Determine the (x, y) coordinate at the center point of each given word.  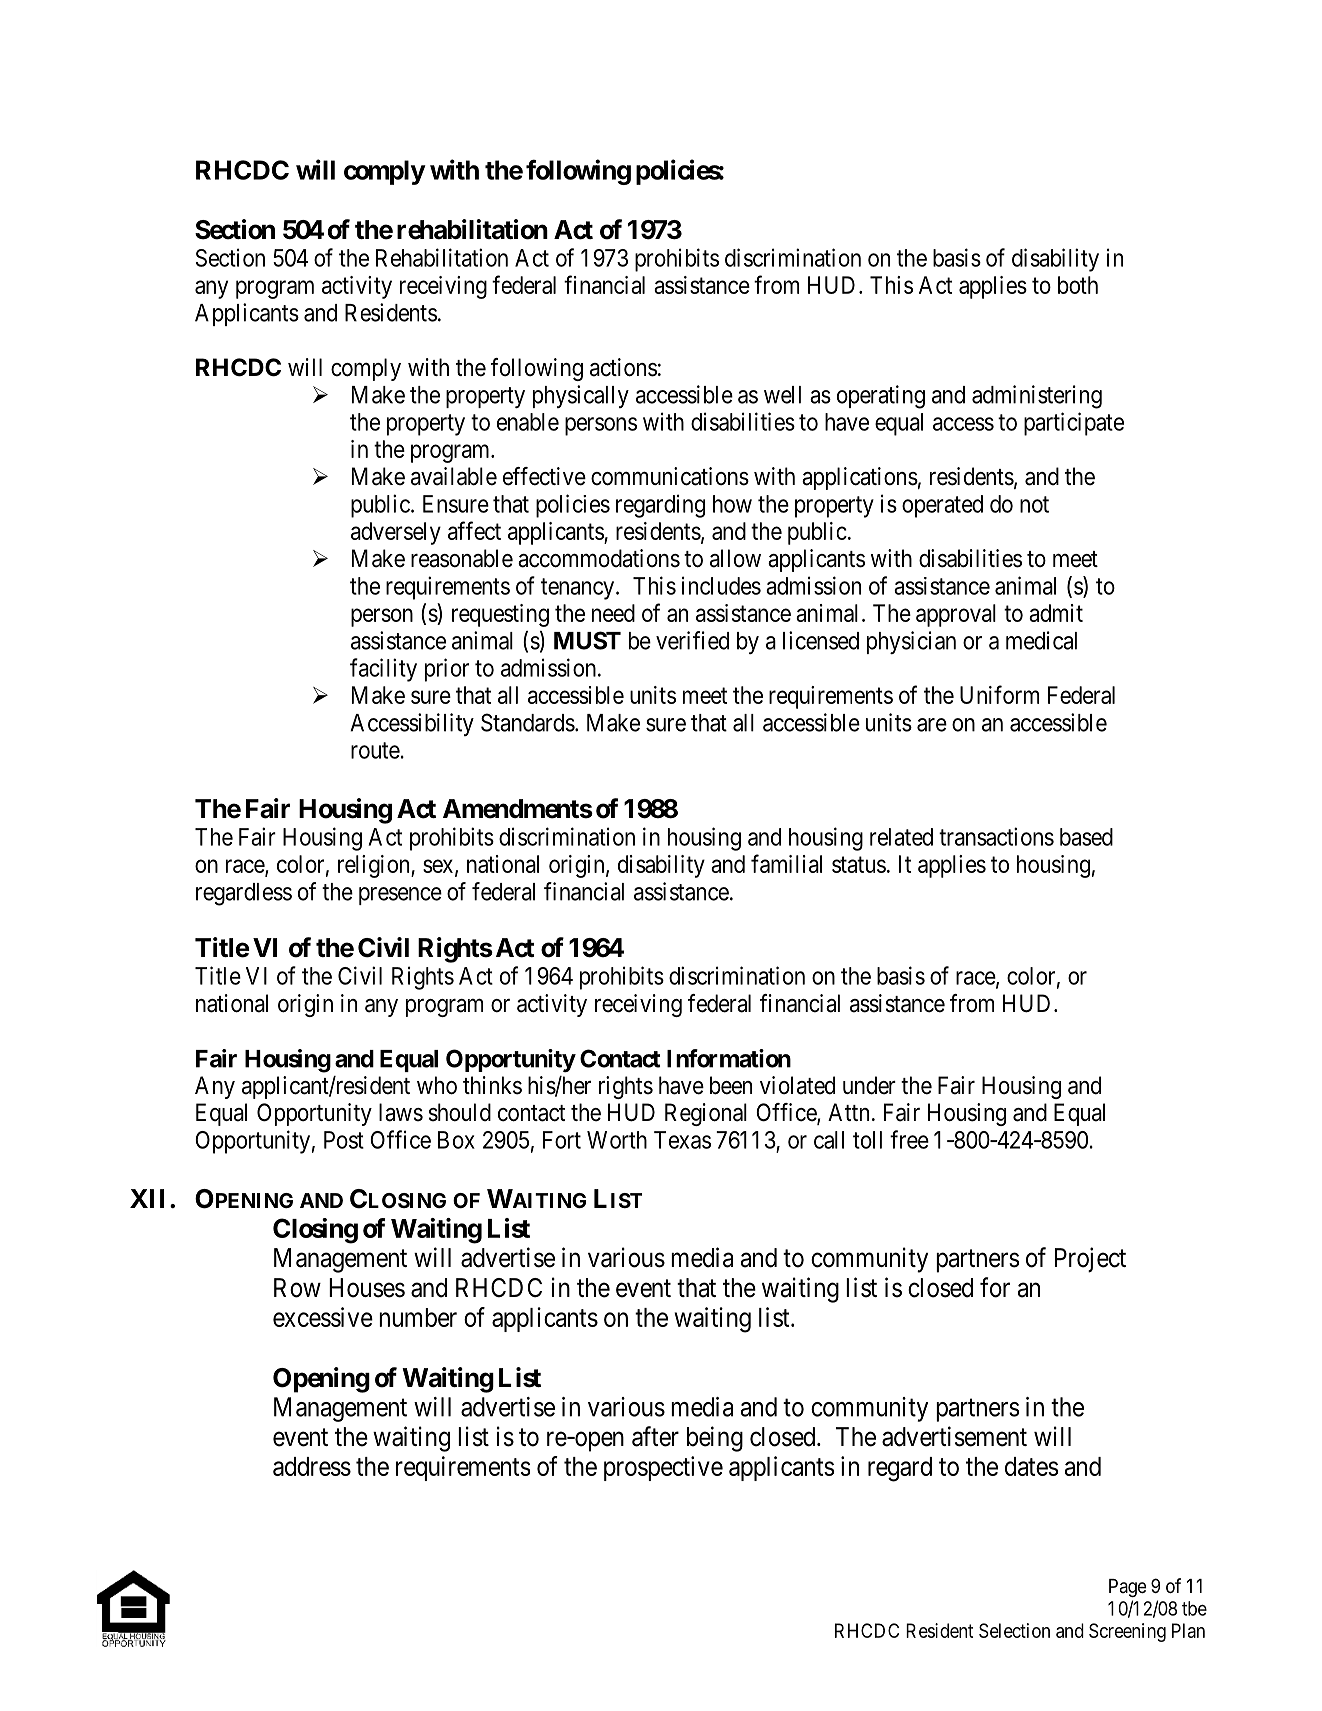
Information (729, 1058)
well (782, 395)
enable (528, 422)
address (312, 1466)
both (1078, 285)
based (1086, 837)
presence (400, 896)
